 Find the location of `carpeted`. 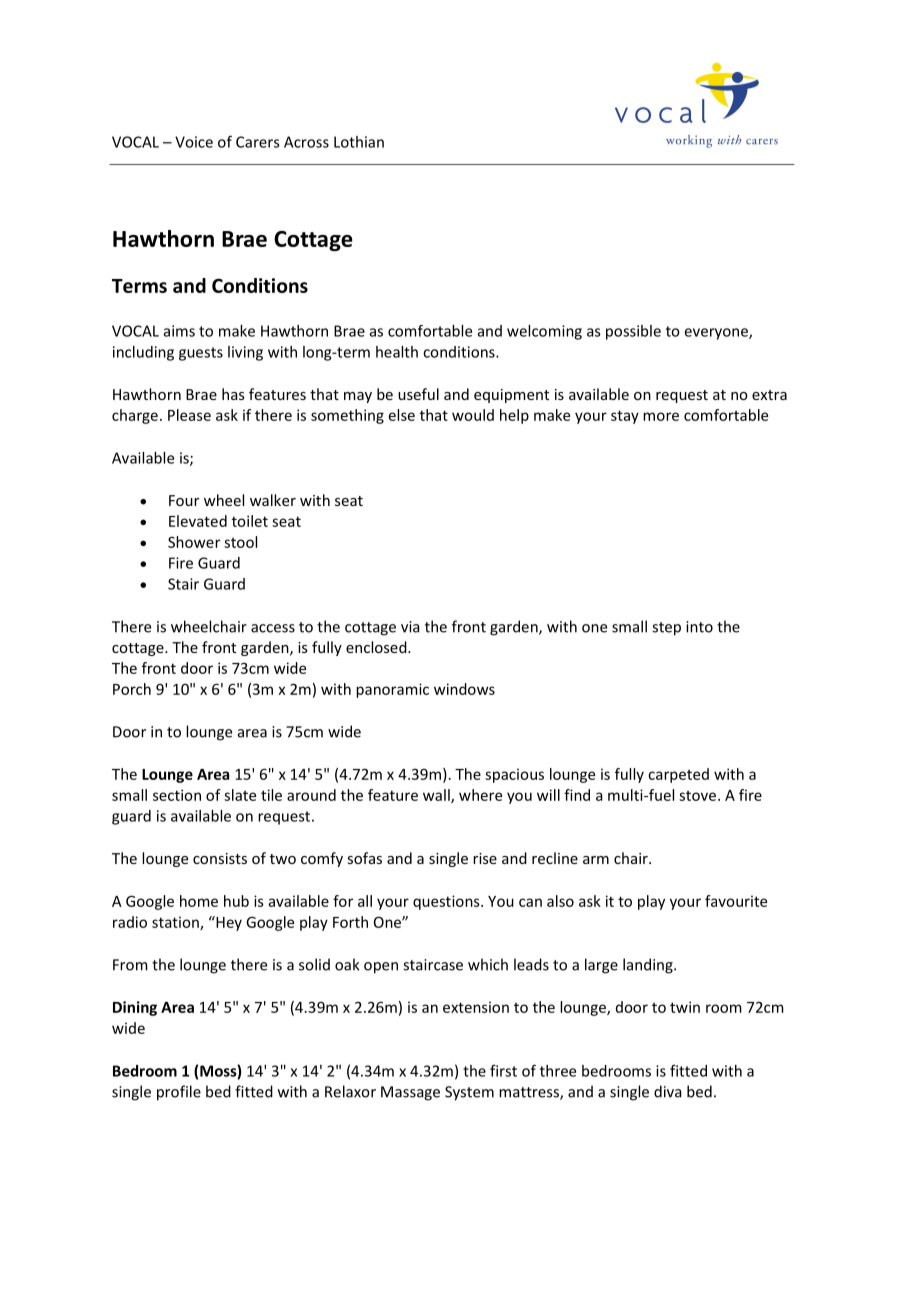

carpeted is located at coordinates (678, 775).
